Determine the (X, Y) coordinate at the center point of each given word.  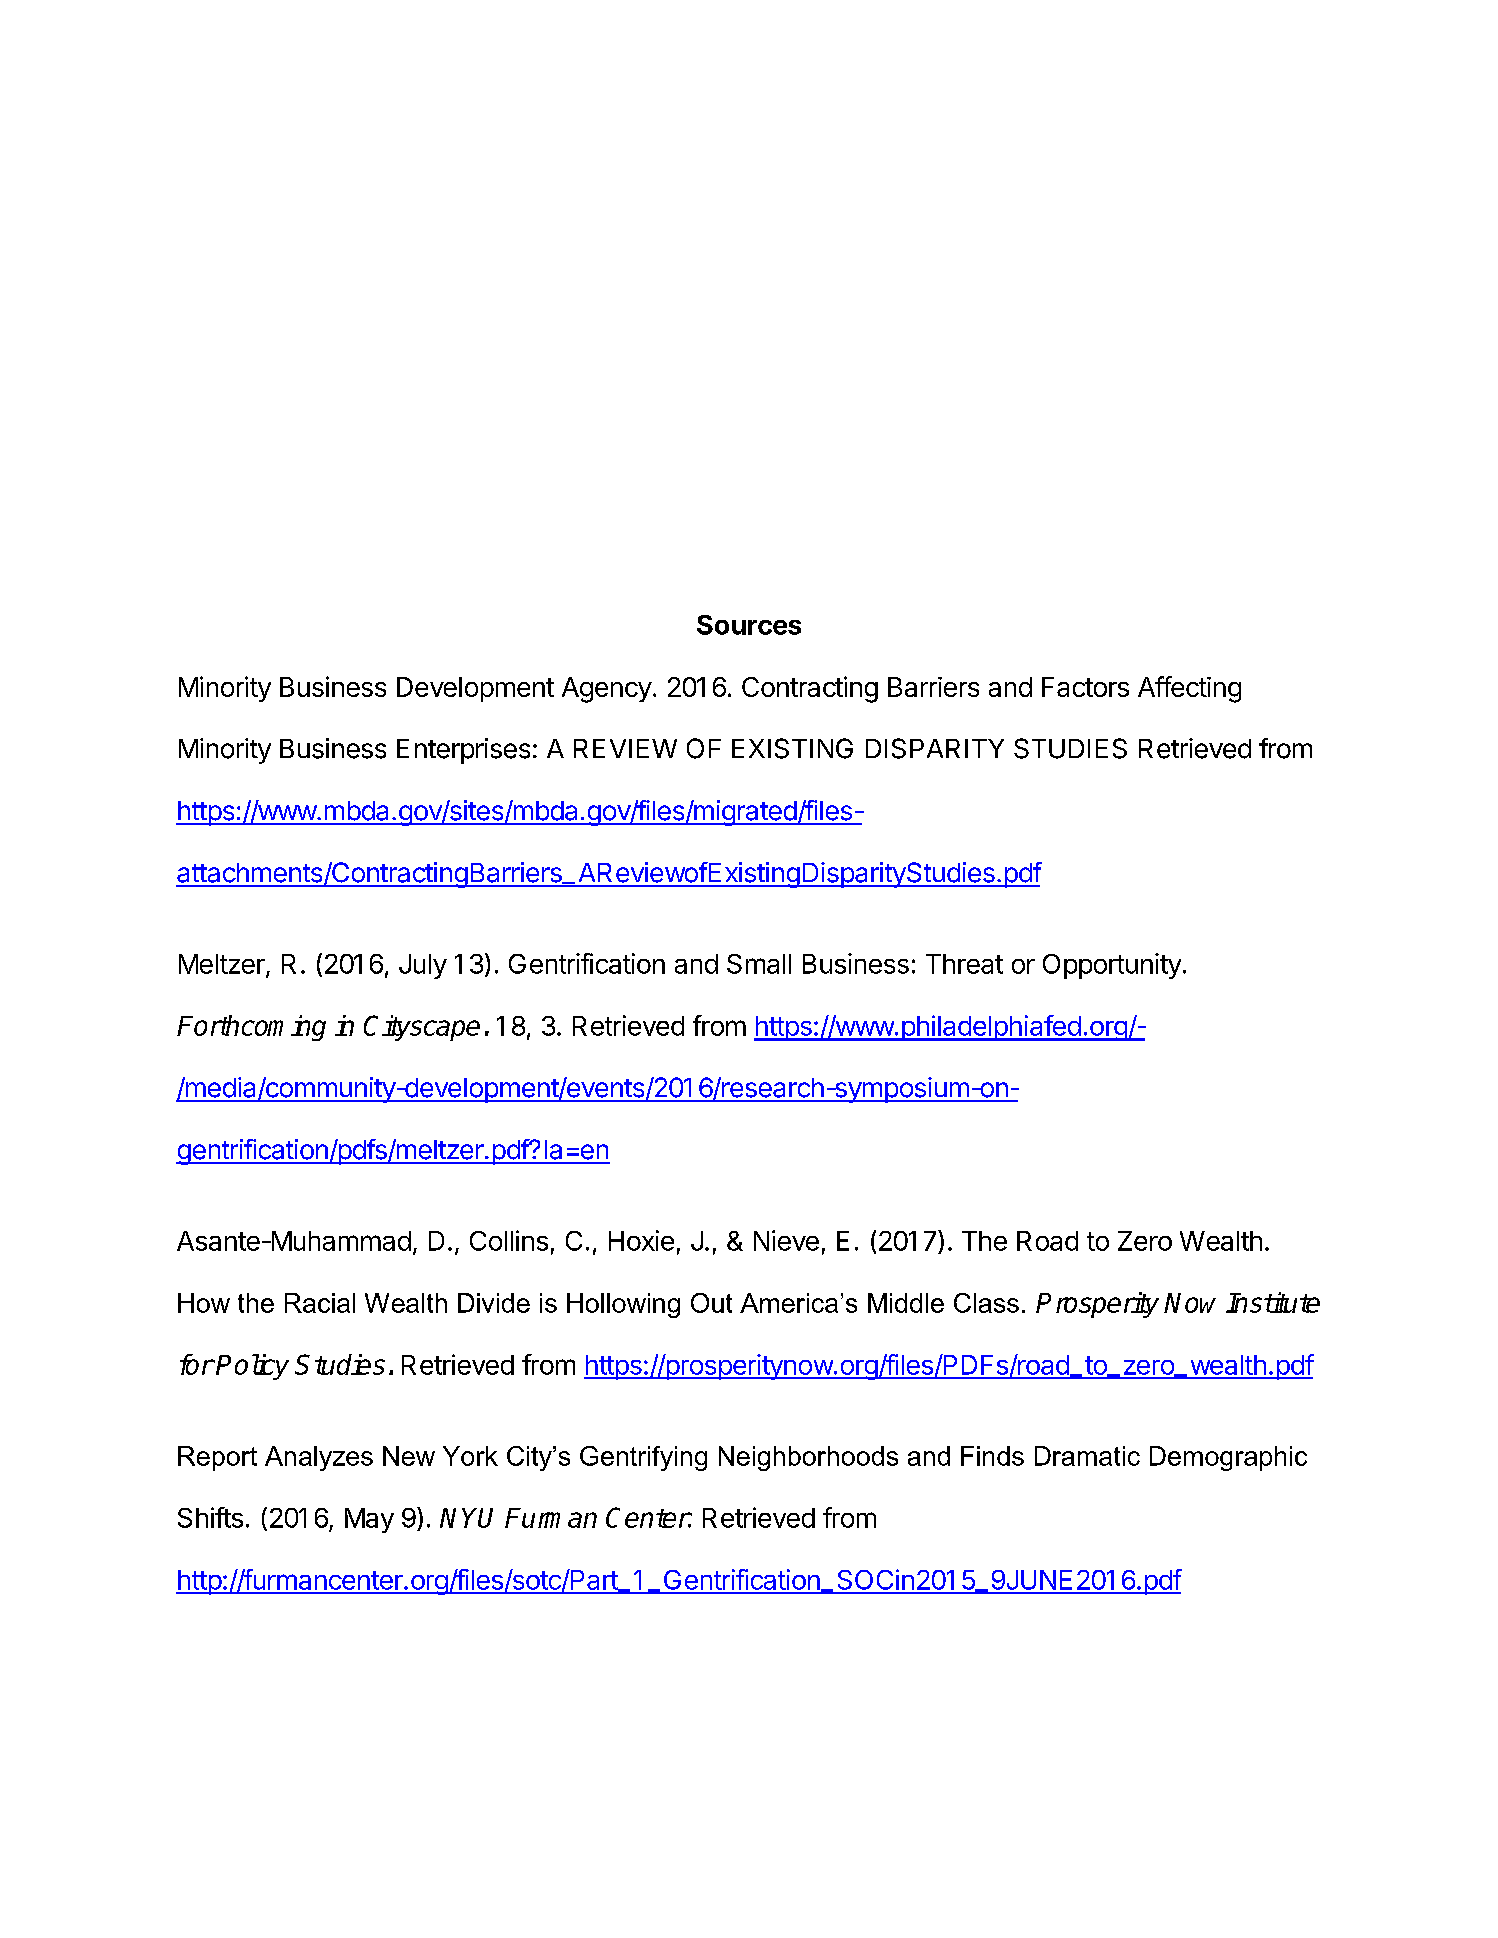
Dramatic (1087, 1456)
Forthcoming (251, 1028)
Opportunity (1112, 966)
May (369, 1520)
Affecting (1189, 689)
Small (759, 964)
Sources (749, 625)
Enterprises (463, 751)
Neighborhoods (808, 1458)
